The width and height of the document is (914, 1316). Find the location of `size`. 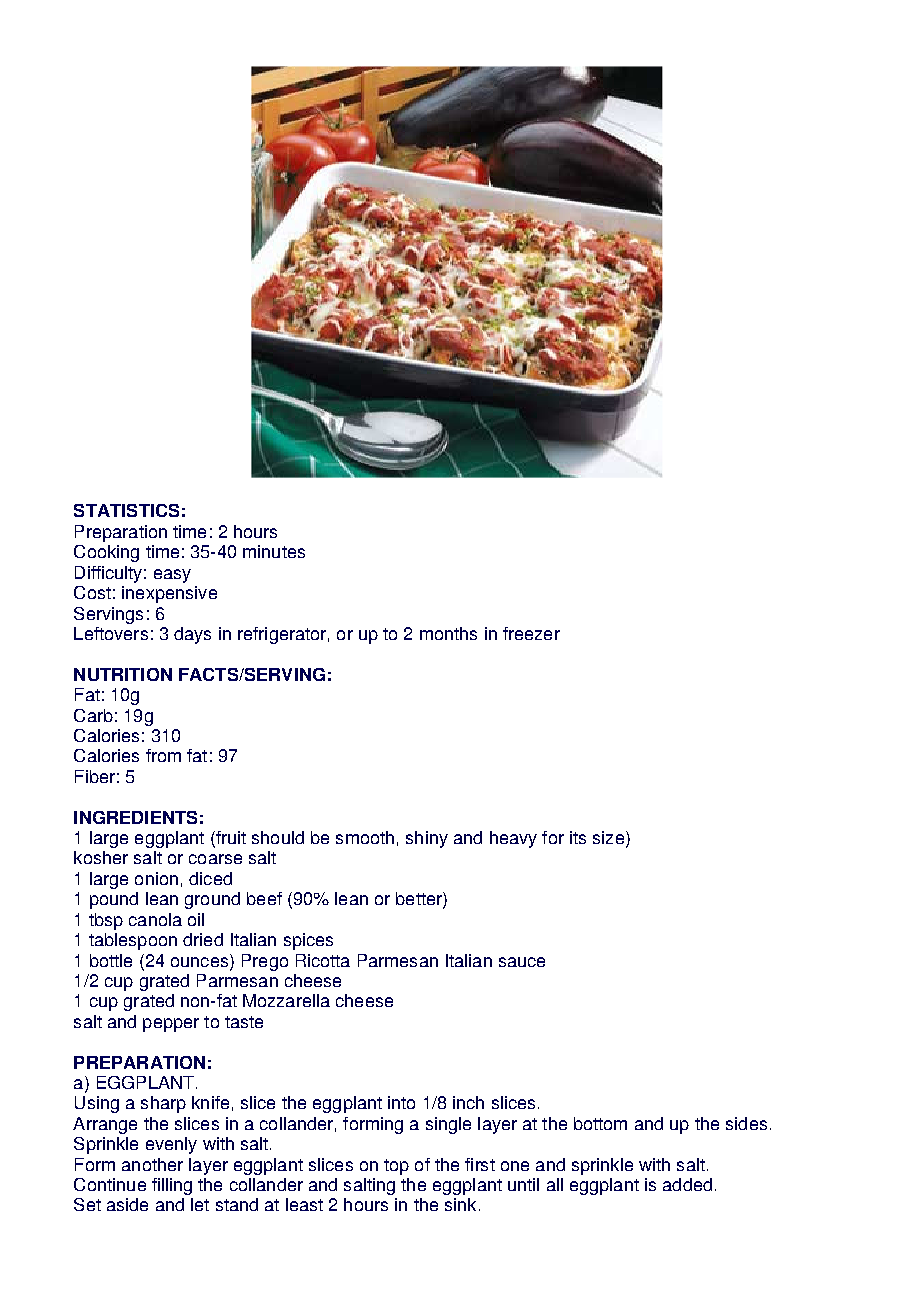

size is located at coordinates (608, 837).
